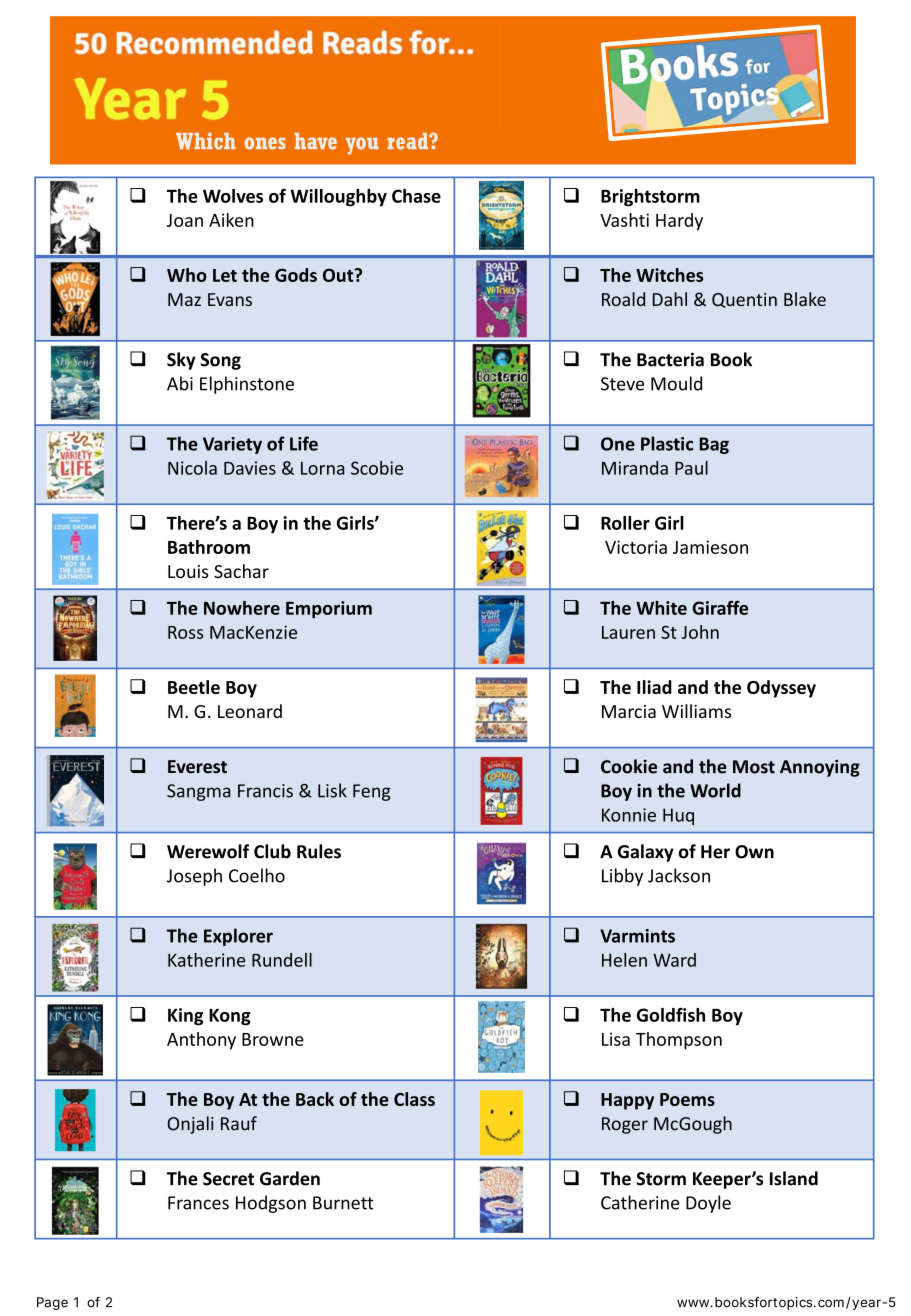 This screenshot has height=1316, width=911. I want to click on Feng, so click(372, 792).
